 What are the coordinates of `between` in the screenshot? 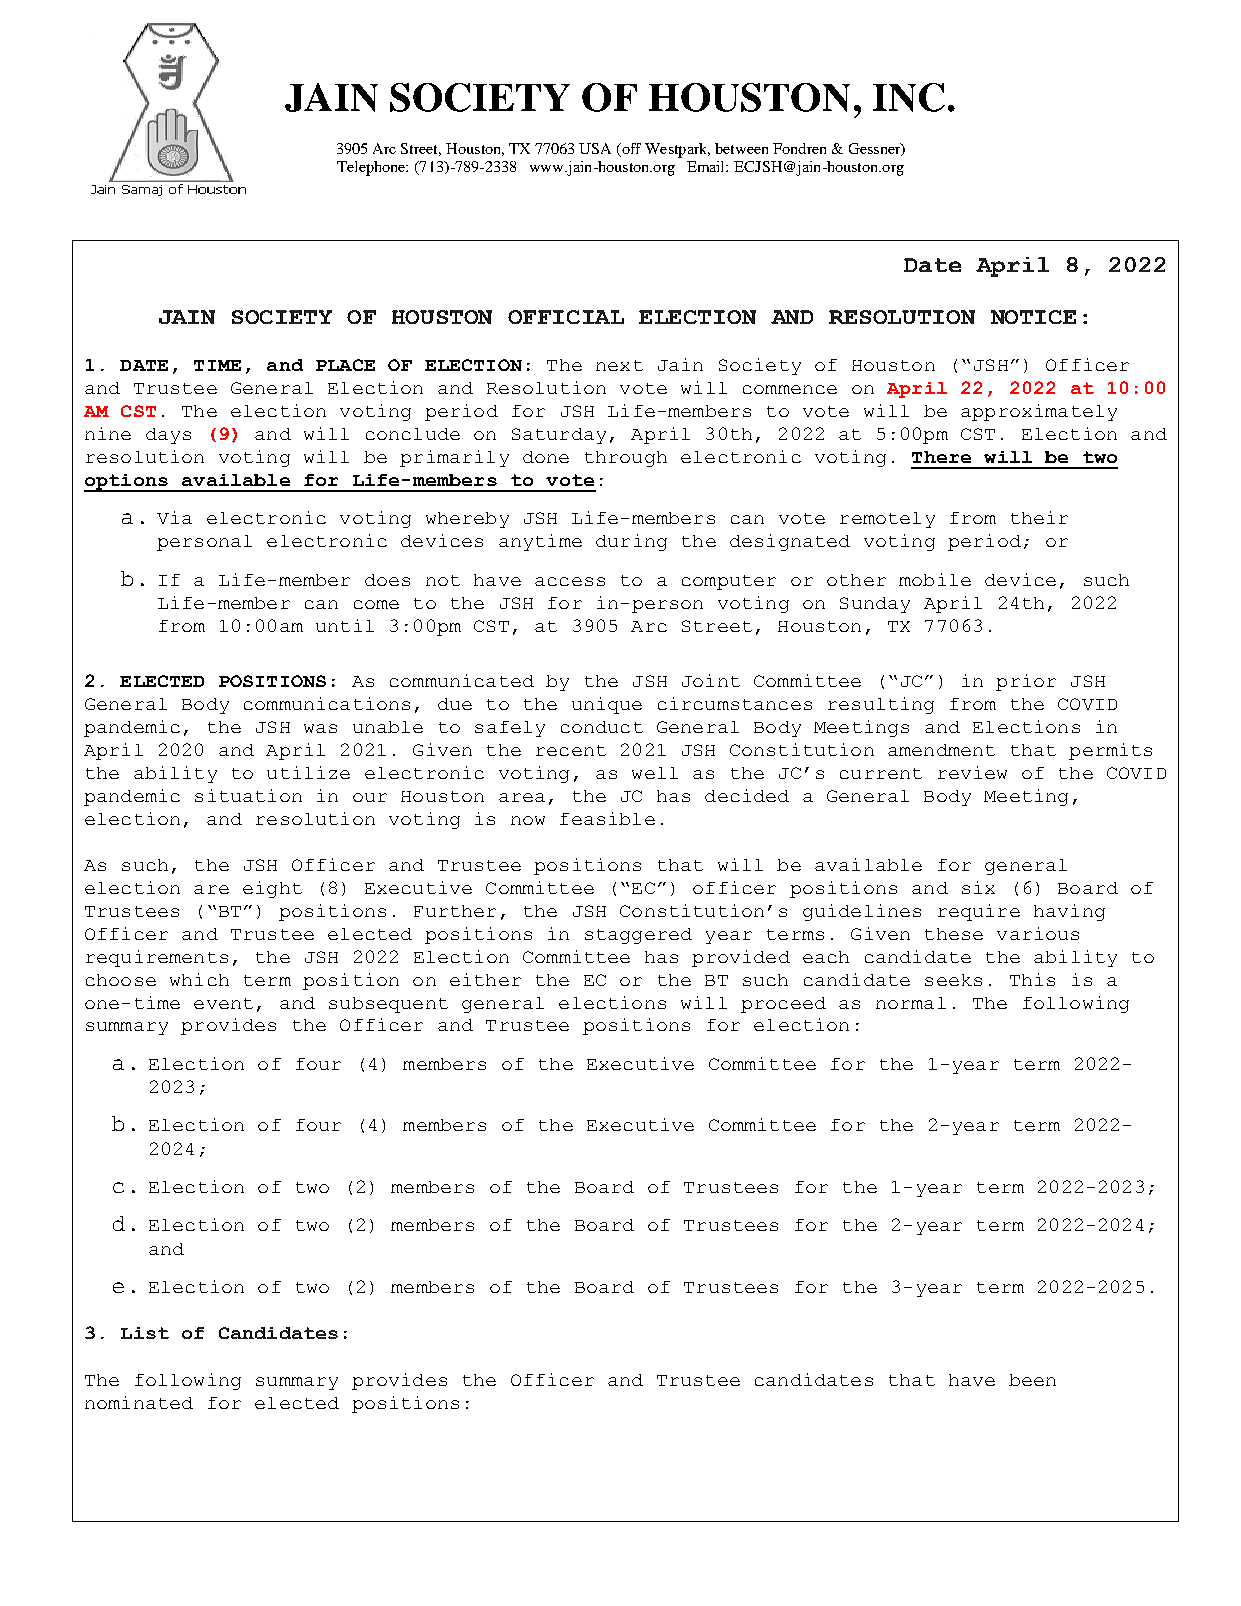 It's located at (741, 148).
